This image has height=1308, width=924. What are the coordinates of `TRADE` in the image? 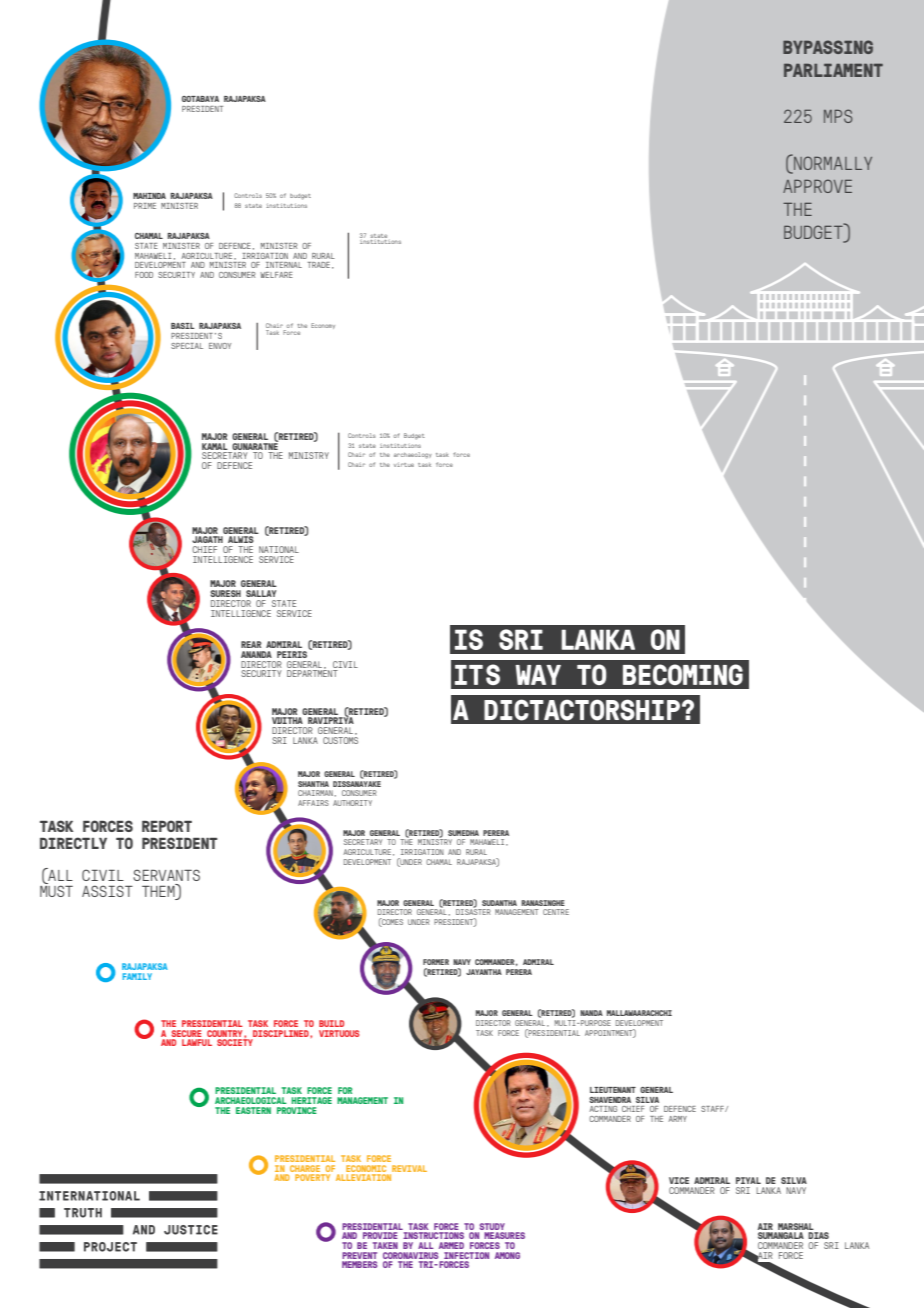 It's located at (318, 265).
